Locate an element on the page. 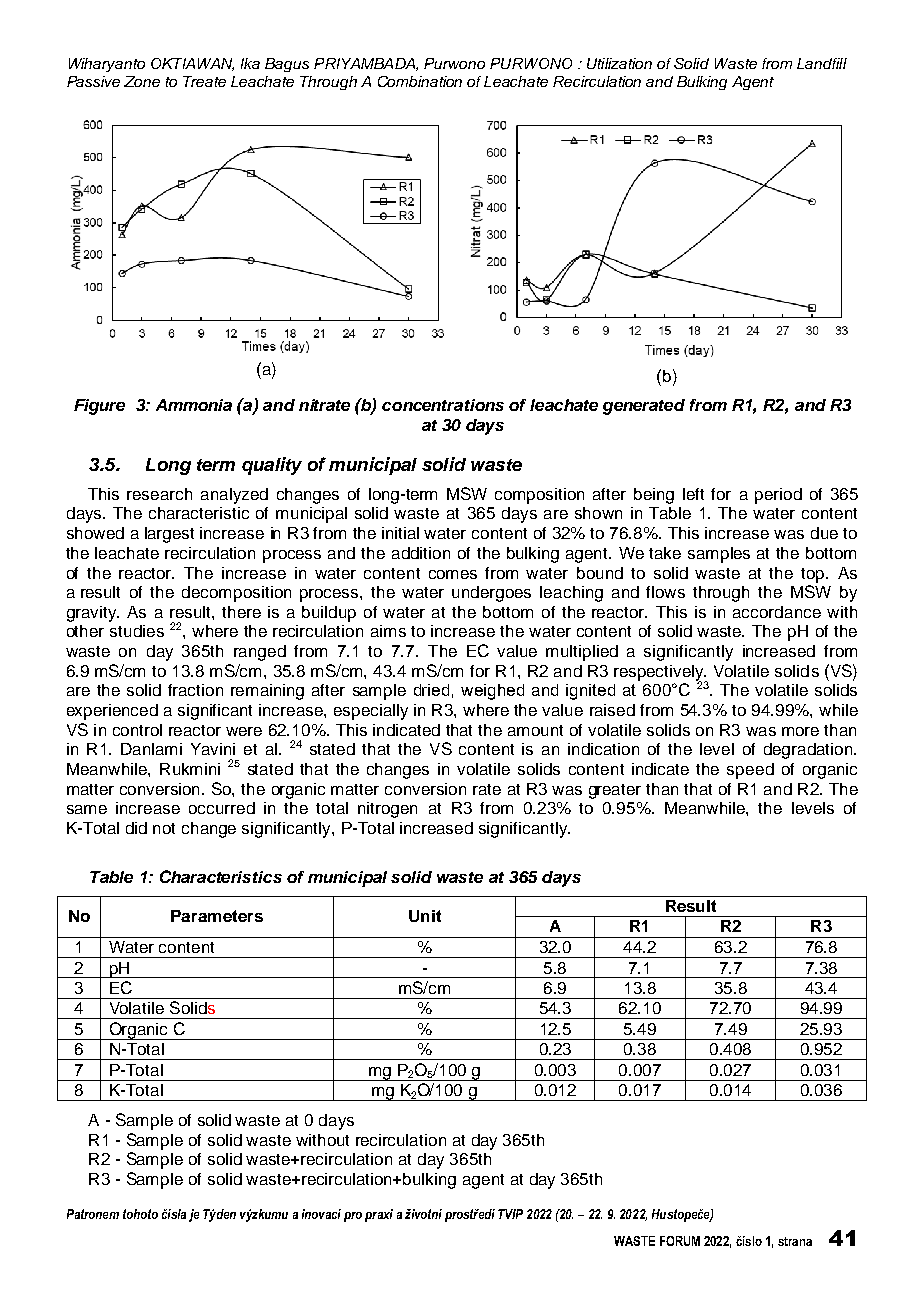 The image size is (924, 1308). FORUM is located at coordinates (680, 1241).
